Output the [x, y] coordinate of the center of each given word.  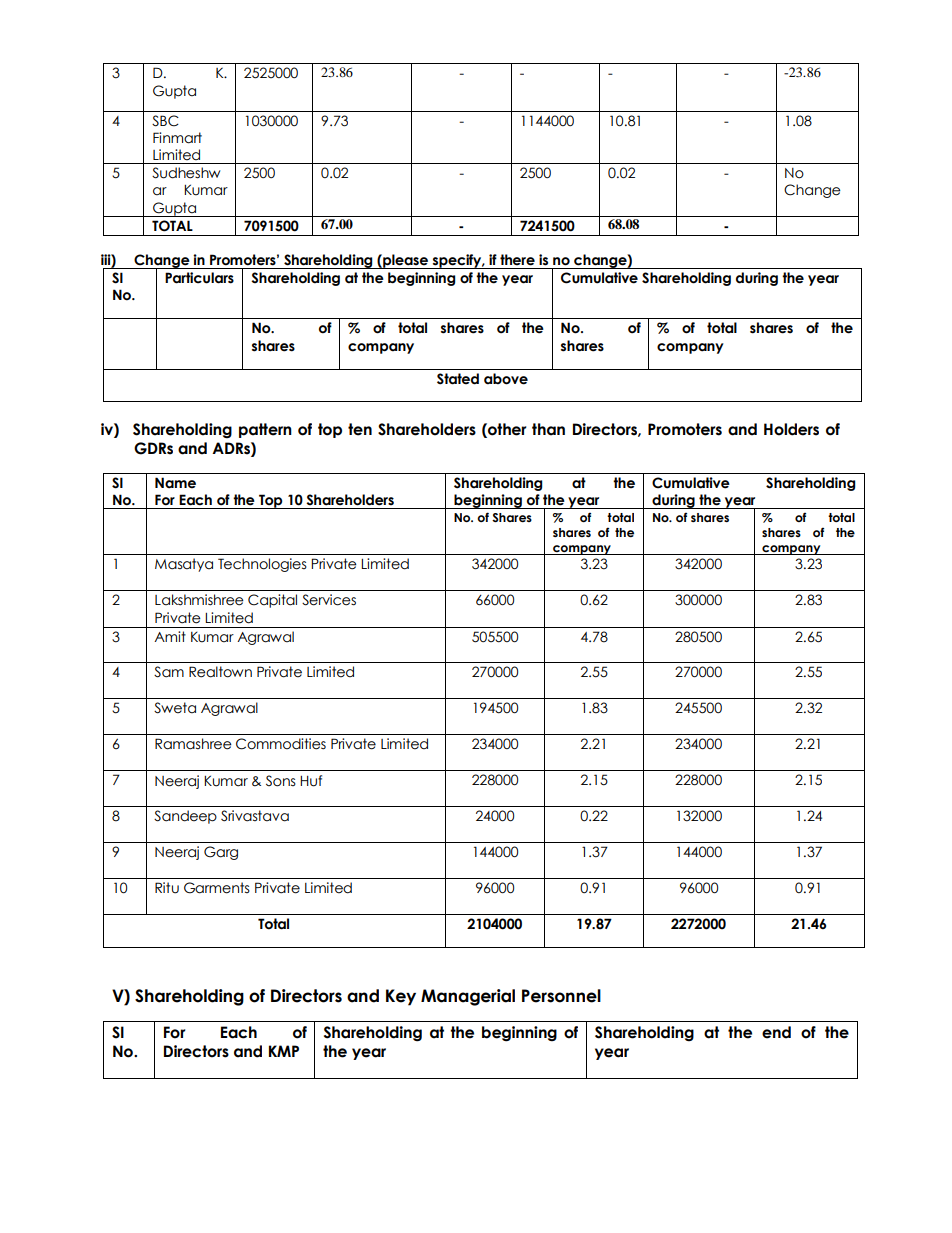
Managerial [468, 997]
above [506, 379]
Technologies [262, 565]
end [776, 1032]
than [548, 429]
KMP [284, 1051]
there [517, 260]
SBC [165, 121]
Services [329, 600]
